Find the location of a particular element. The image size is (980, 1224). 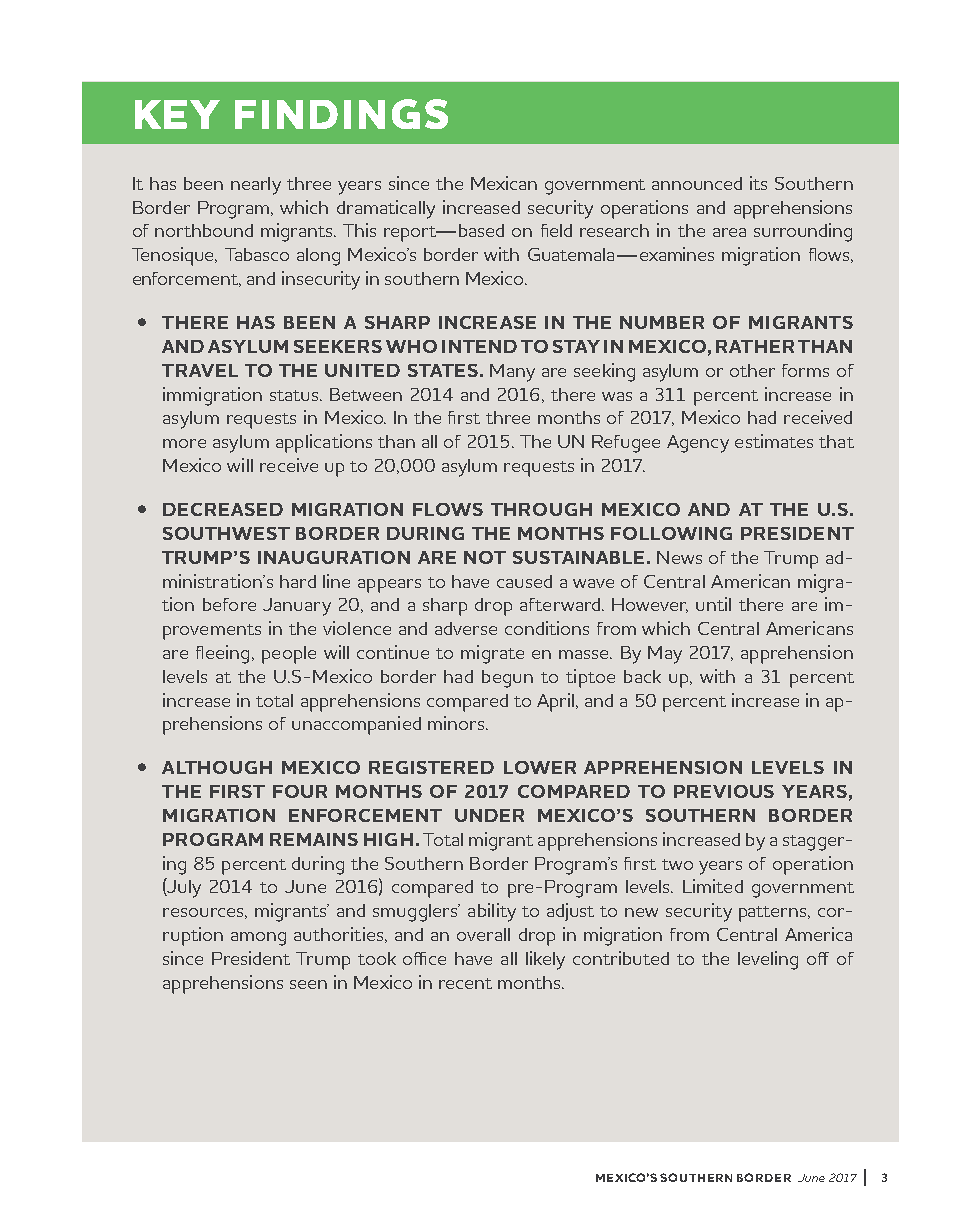

May is located at coordinates (665, 655).
